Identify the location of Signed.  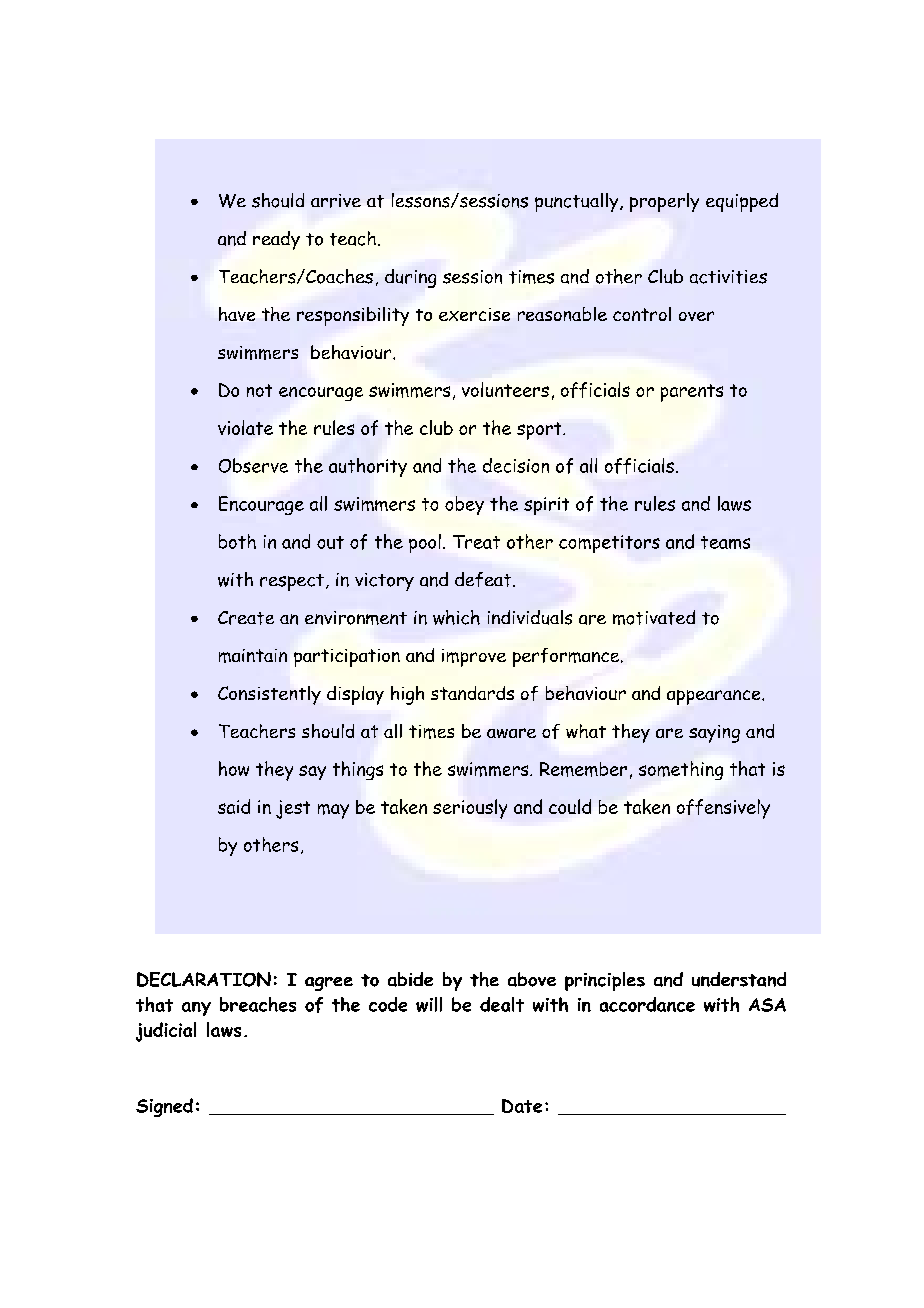
(164, 1107).
